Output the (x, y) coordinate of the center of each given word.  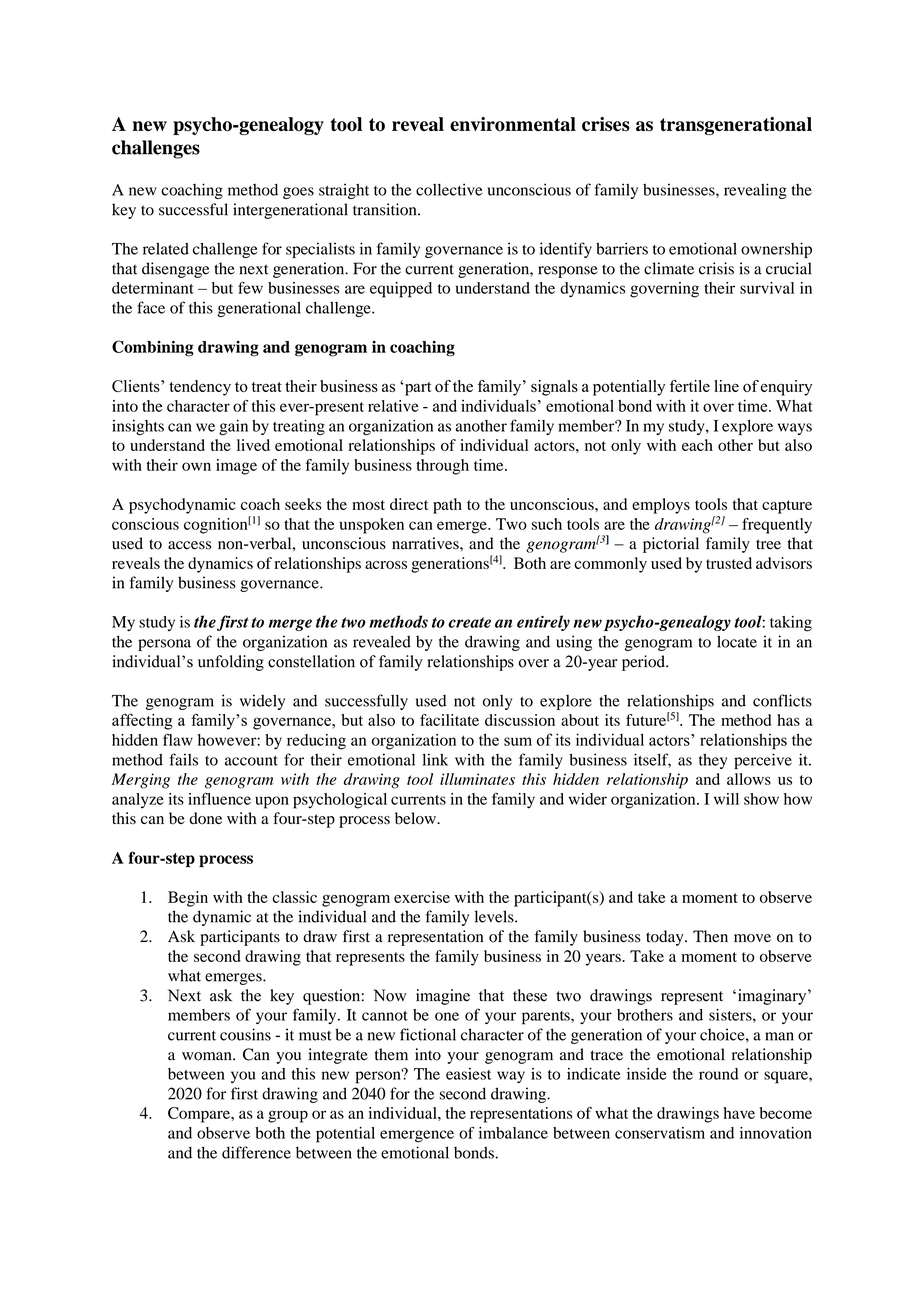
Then (710, 936)
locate (737, 641)
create (469, 622)
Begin (188, 899)
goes (298, 193)
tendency (200, 388)
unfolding (231, 663)
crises (606, 124)
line (726, 386)
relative (393, 406)
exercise (422, 897)
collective (449, 189)
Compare (200, 1115)
